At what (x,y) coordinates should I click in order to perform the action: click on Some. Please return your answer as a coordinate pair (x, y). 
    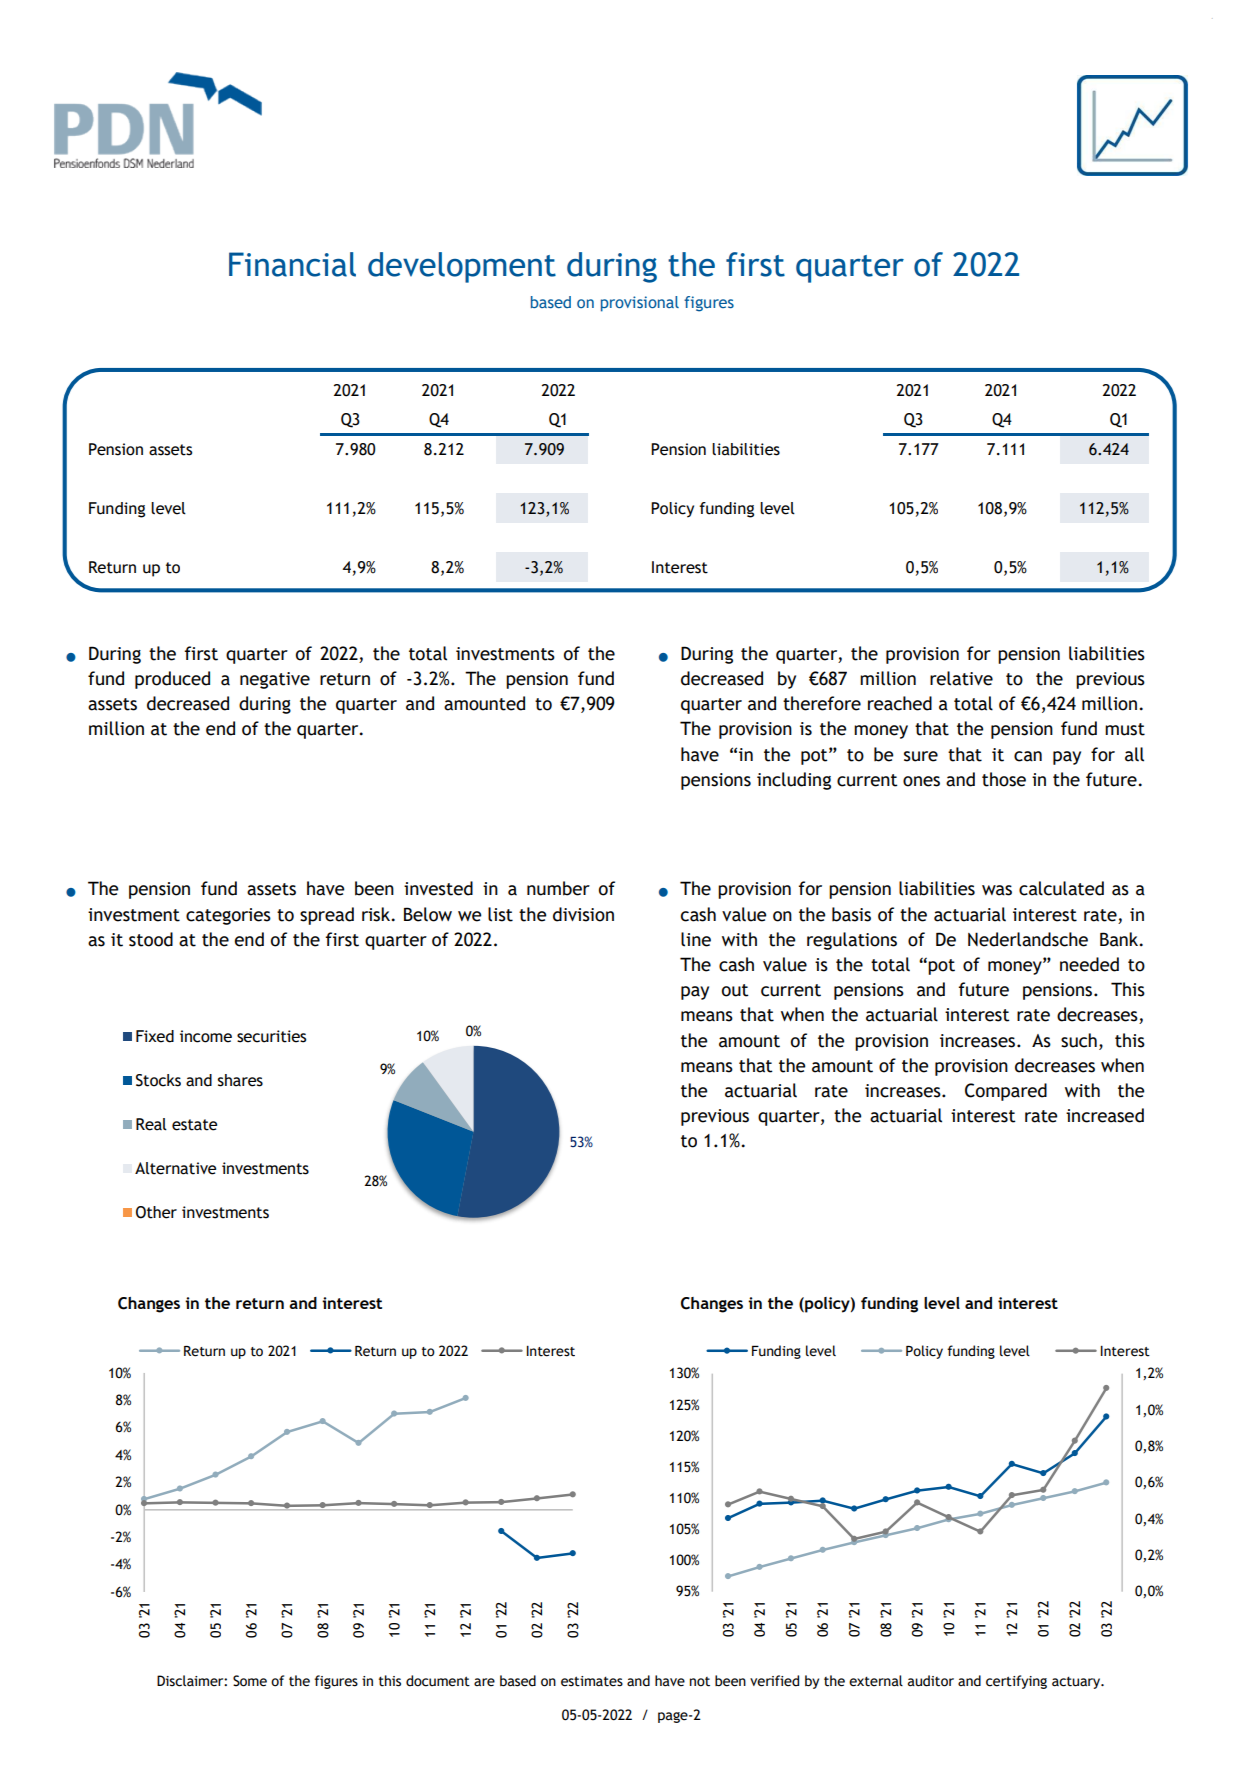
    Looking at the image, I should click on (250, 1681).
